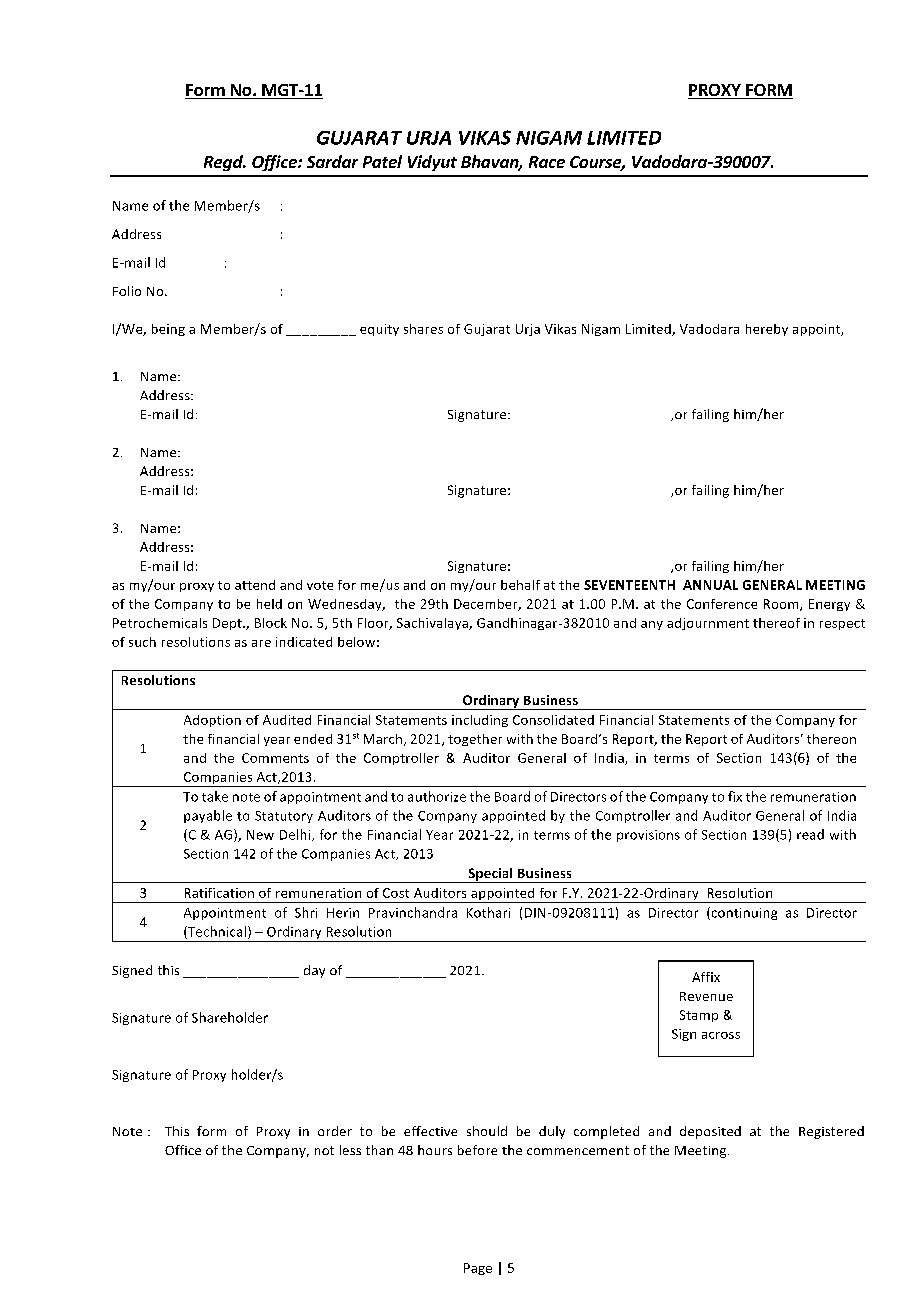 Image resolution: width=924 pixels, height=1307 pixels. Describe the element at coordinates (212, 721) in the image. I see `Adoption` at that location.
